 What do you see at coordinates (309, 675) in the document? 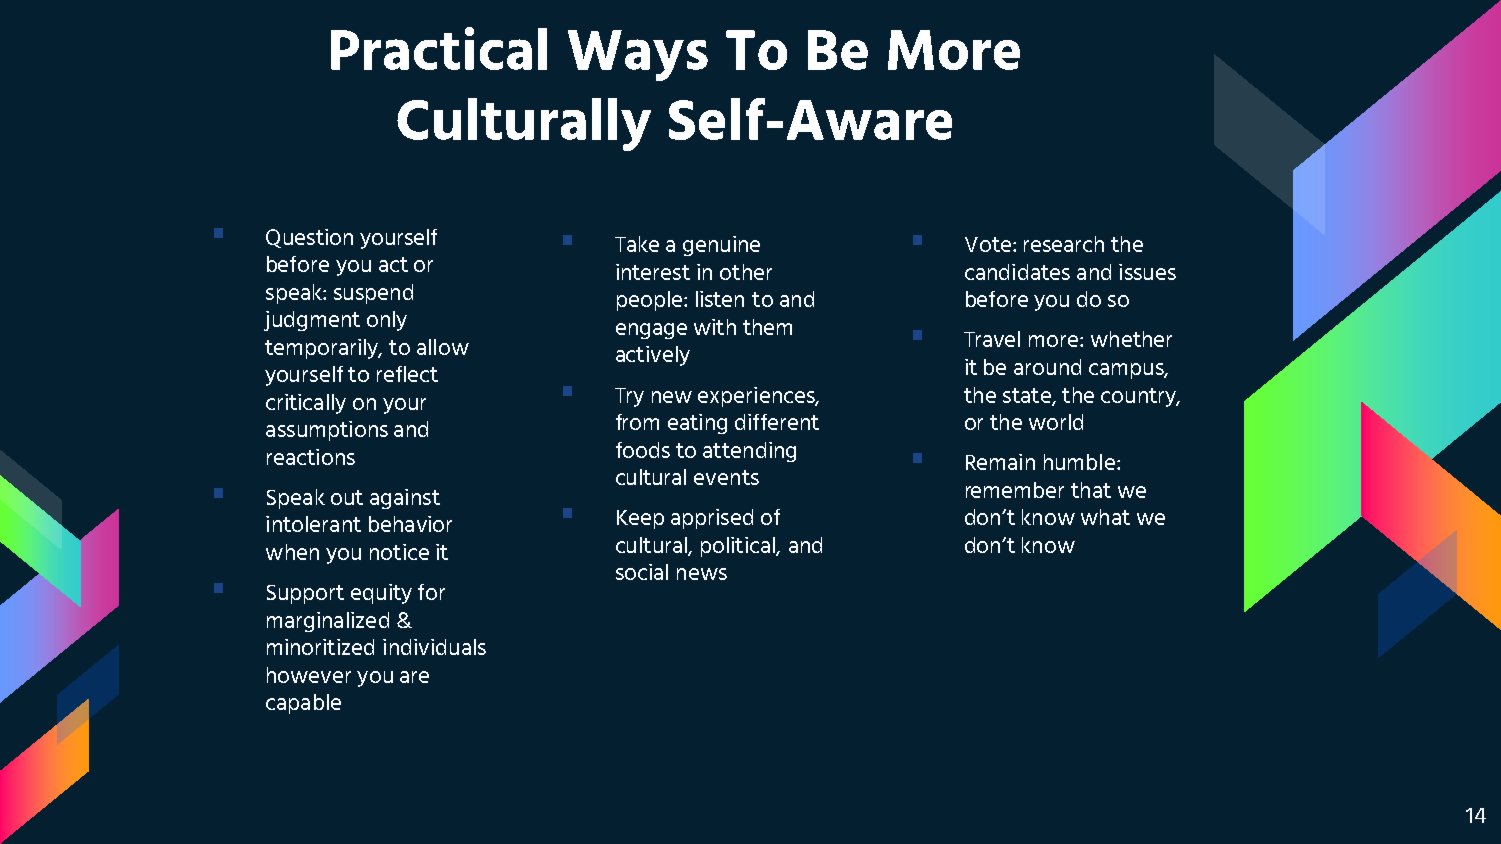
I see `however` at bounding box center [309, 675].
